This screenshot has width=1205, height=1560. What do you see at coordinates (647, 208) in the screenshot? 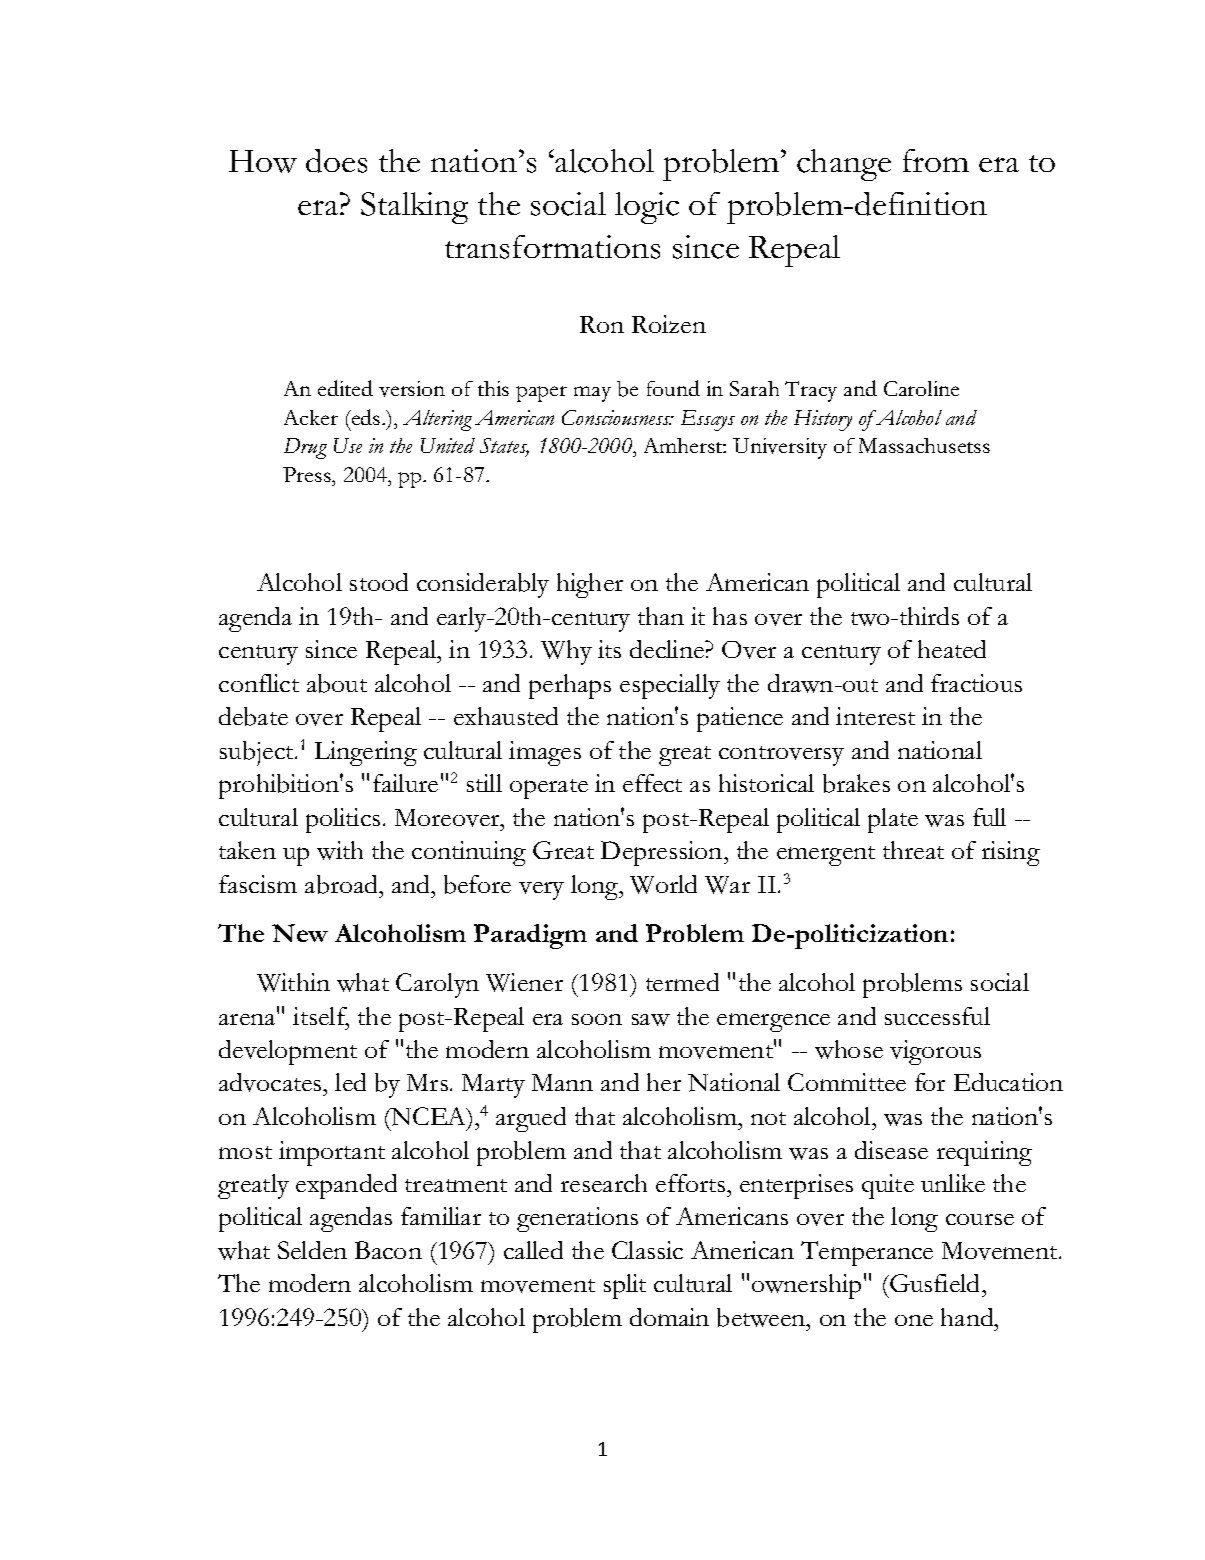
I see `logic` at bounding box center [647, 208].
